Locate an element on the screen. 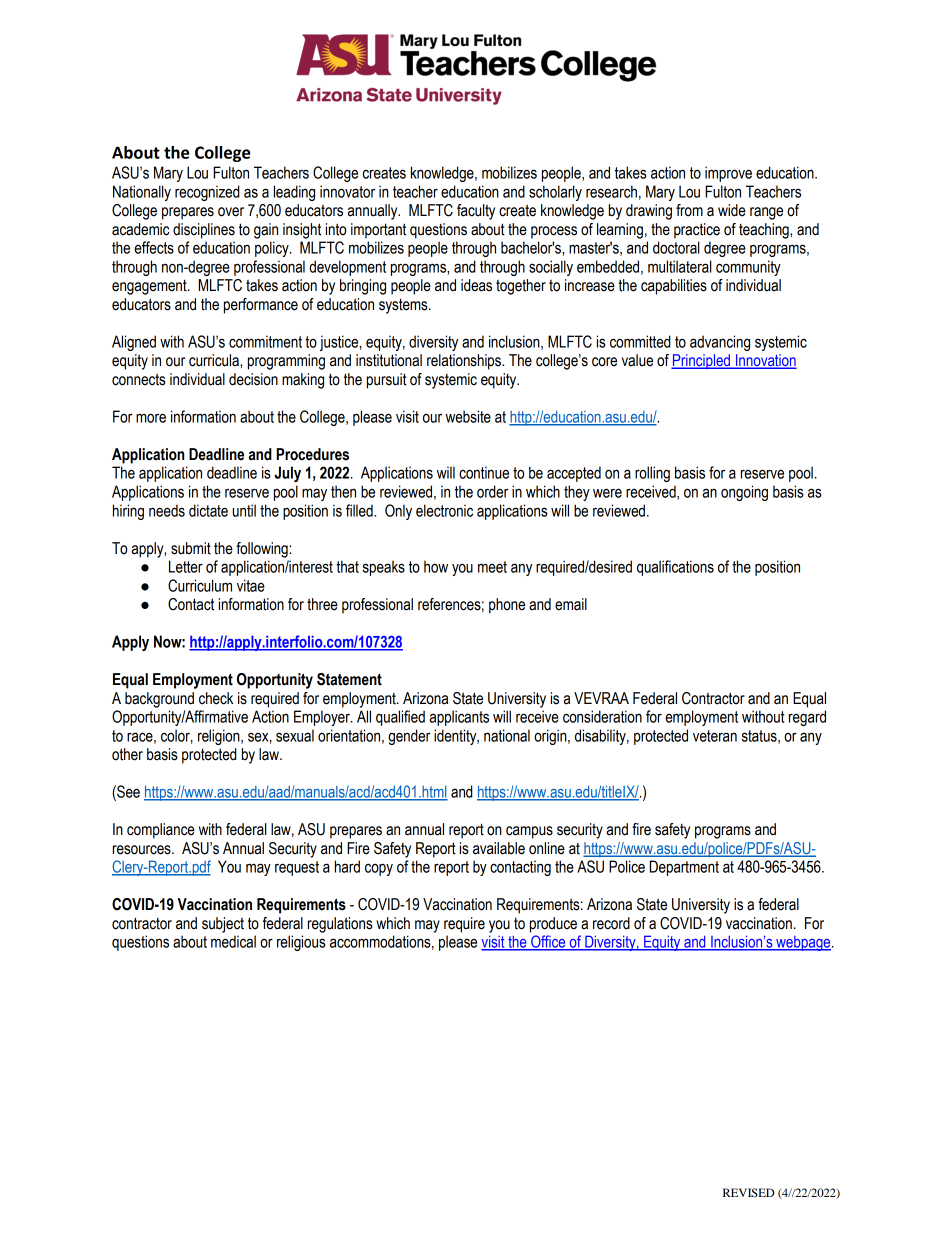 The image size is (952, 1233). compliance is located at coordinates (161, 831).
